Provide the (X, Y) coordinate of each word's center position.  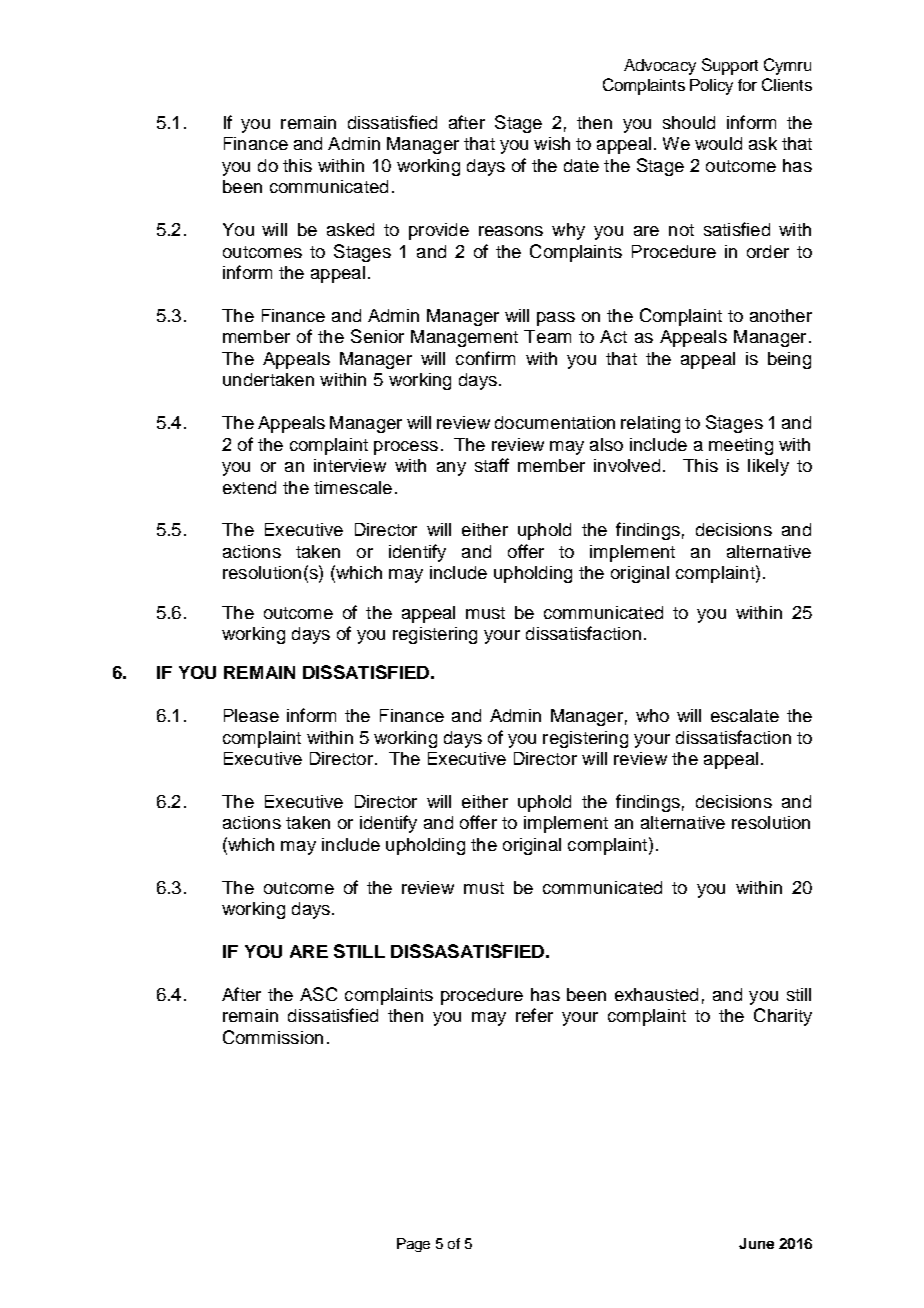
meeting (741, 446)
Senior (377, 336)
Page (413, 1245)
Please (251, 715)
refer (534, 1015)
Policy (711, 87)
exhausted (656, 994)
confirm (485, 358)
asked (350, 229)
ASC (318, 994)
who (652, 715)
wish (552, 143)
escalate (745, 715)
